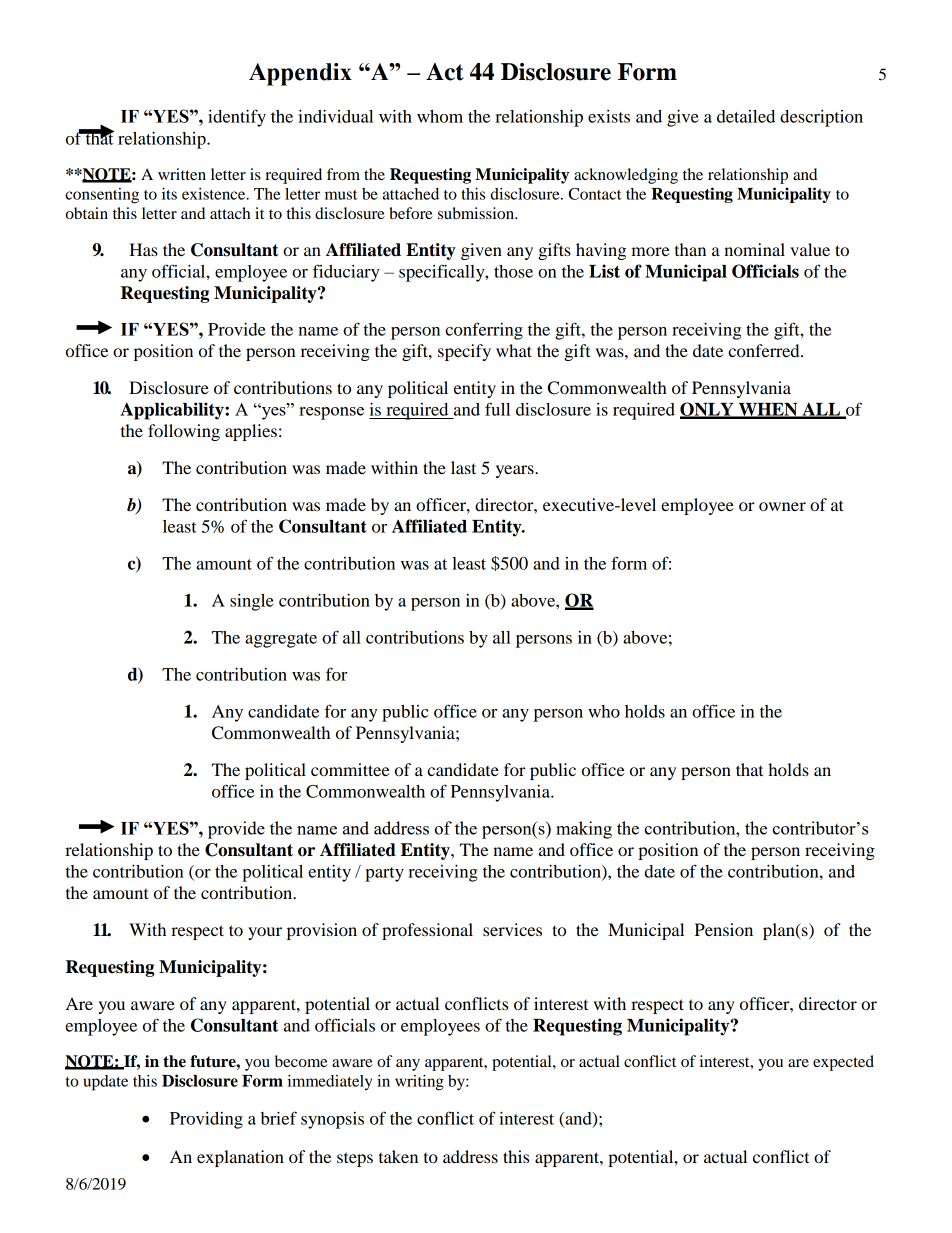  What do you see at coordinates (584, 830) in the document?
I see `making` at bounding box center [584, 830].
